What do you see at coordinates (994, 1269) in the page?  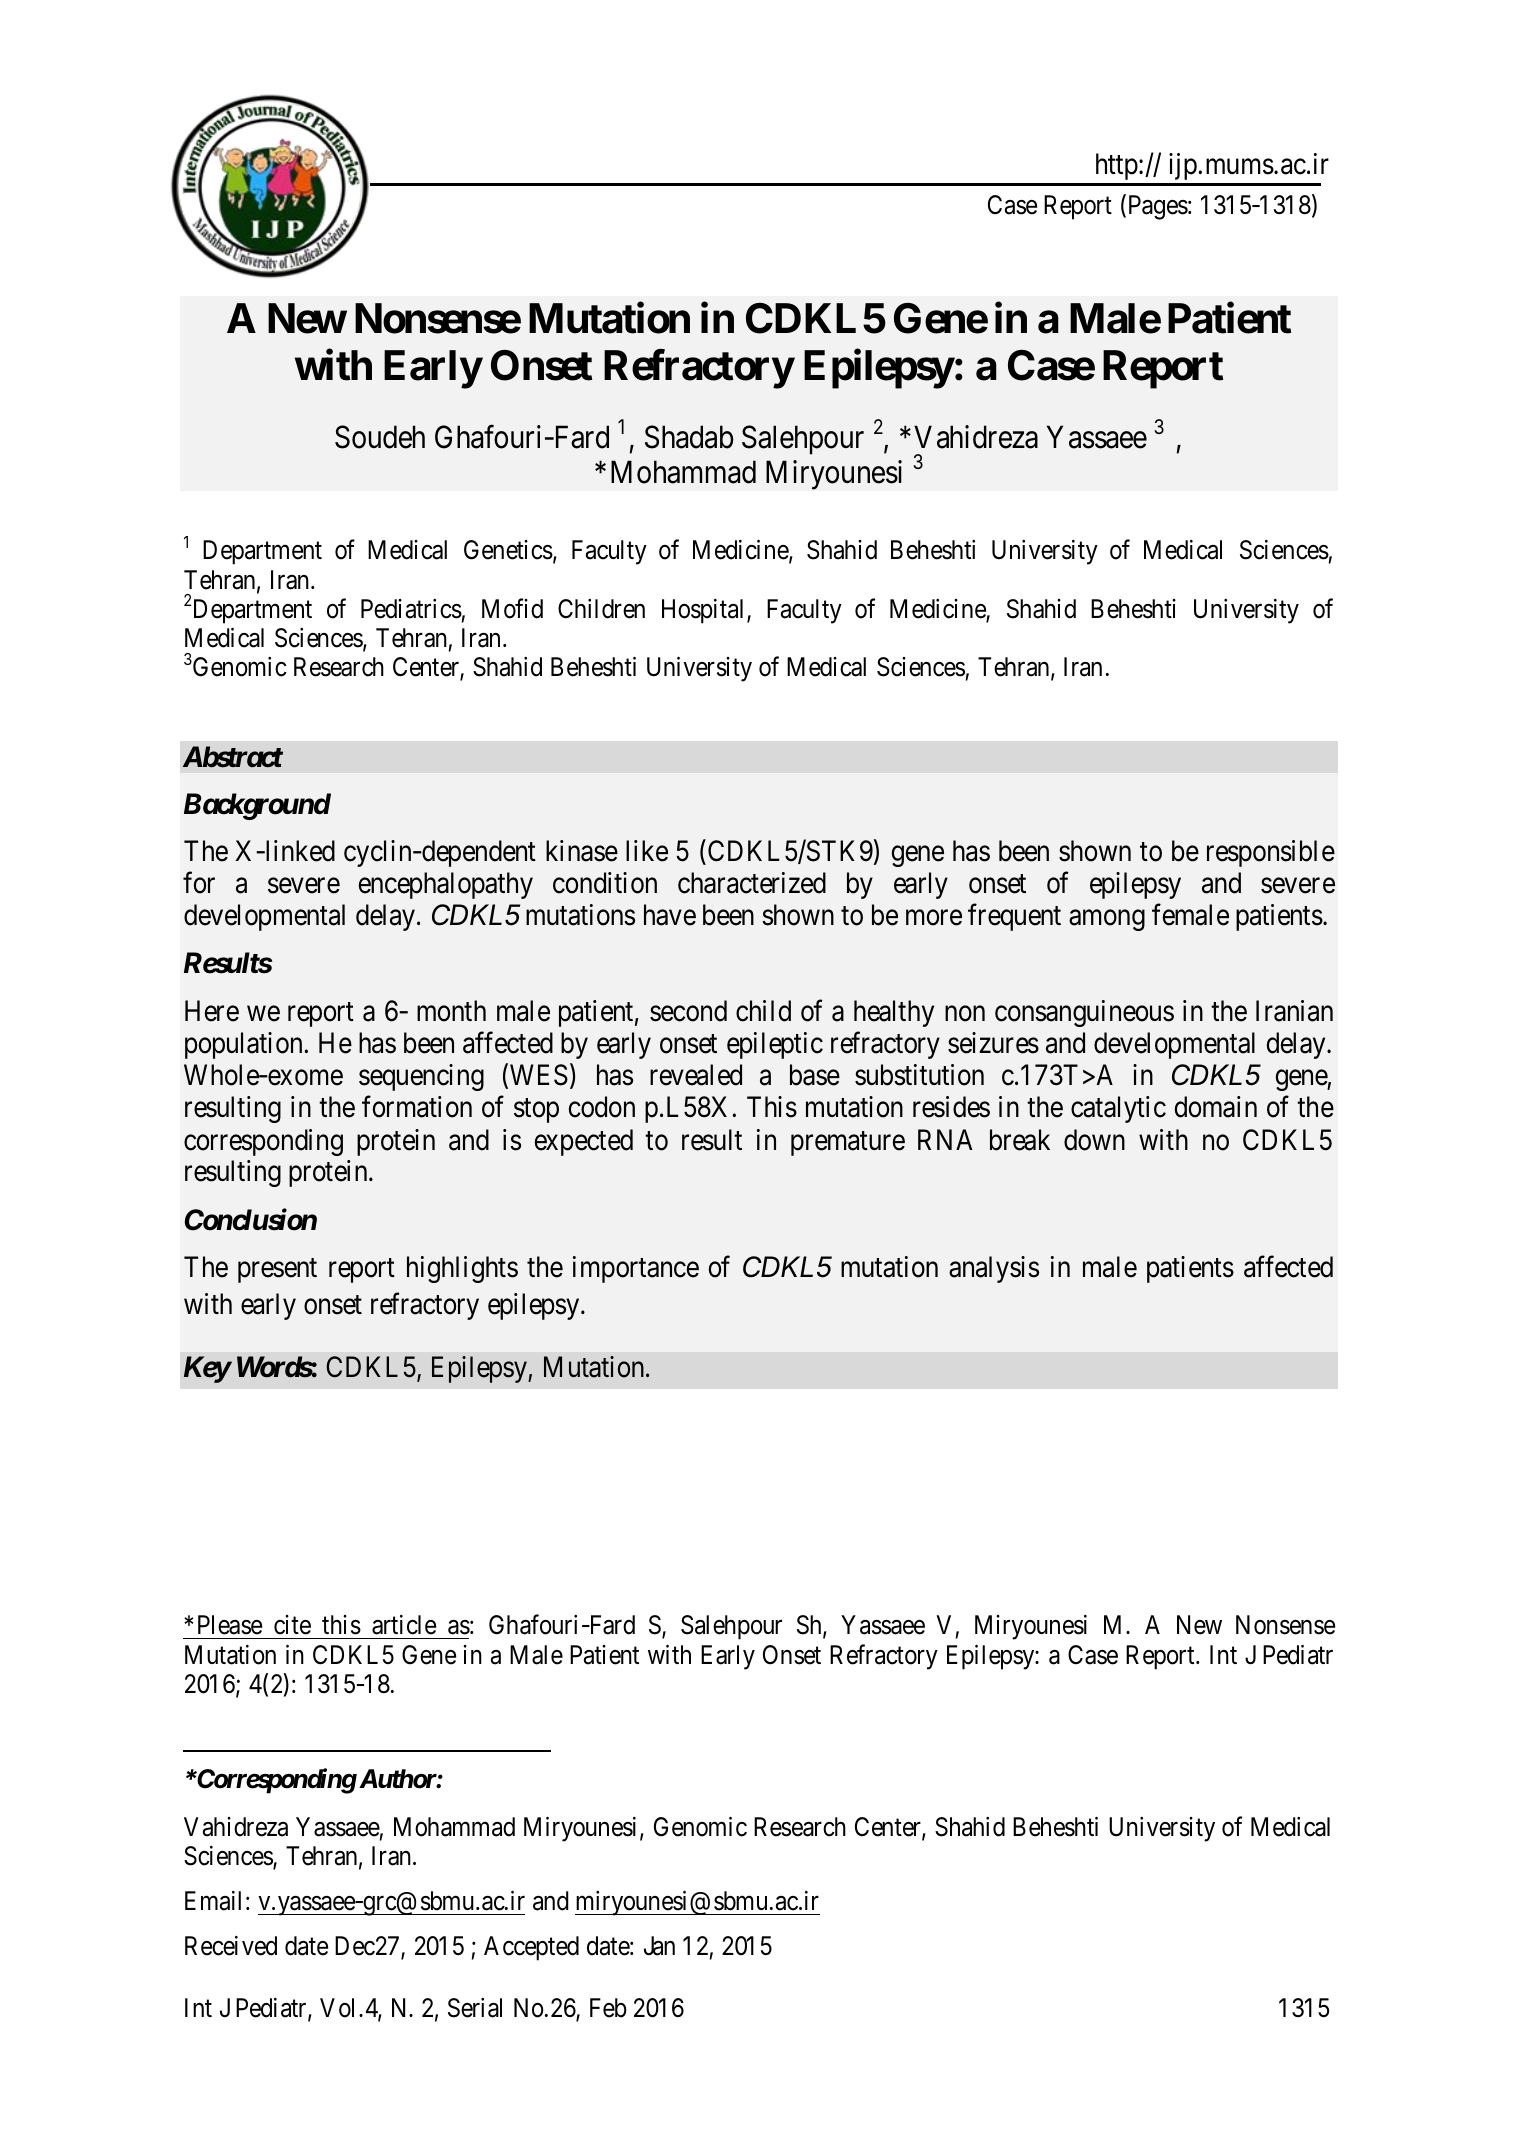 I see `analysis` at bounding box center [994, 1269].
